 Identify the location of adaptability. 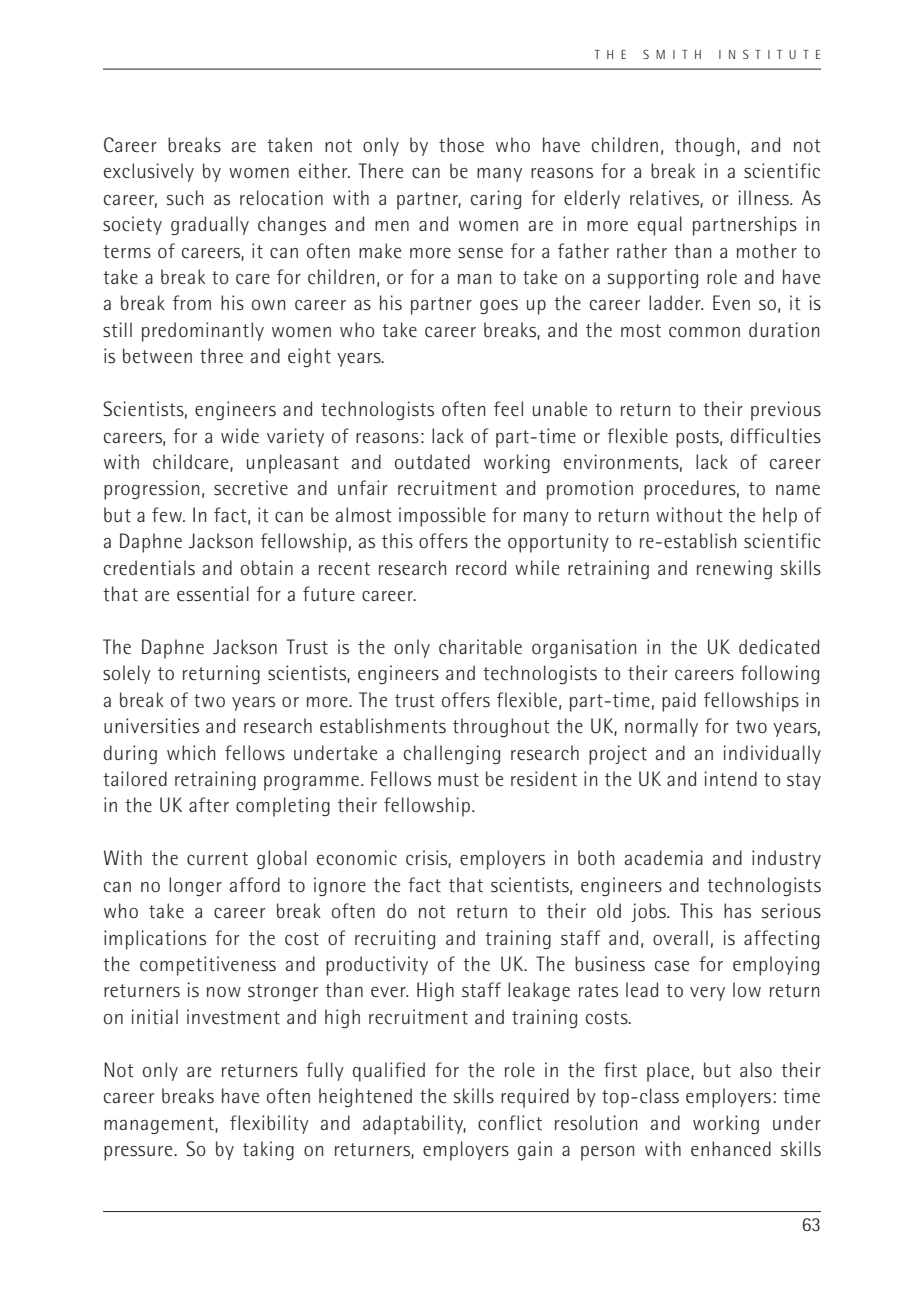
(414, 1125).
